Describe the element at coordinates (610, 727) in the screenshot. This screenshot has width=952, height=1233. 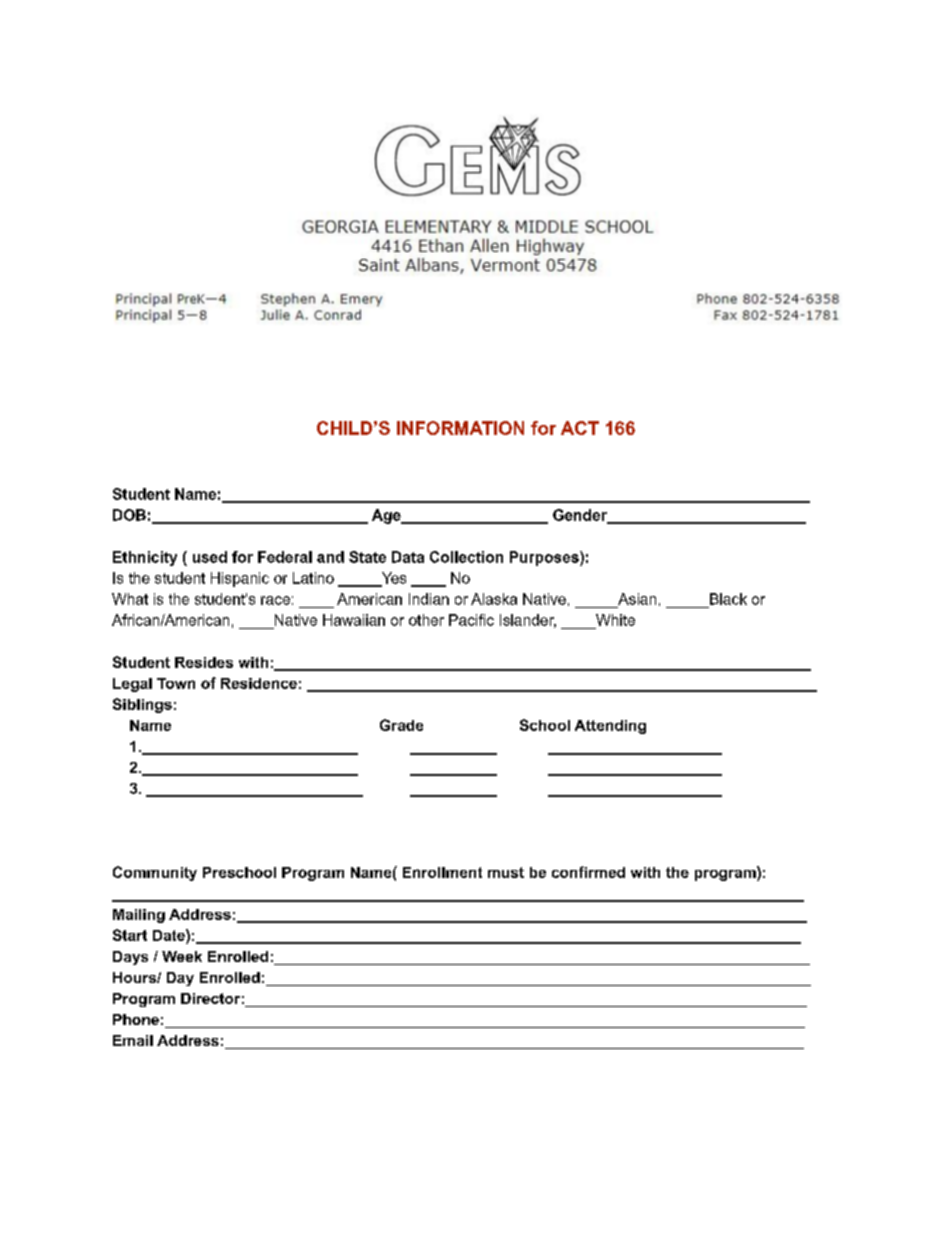
I see `Attending` at that location.
